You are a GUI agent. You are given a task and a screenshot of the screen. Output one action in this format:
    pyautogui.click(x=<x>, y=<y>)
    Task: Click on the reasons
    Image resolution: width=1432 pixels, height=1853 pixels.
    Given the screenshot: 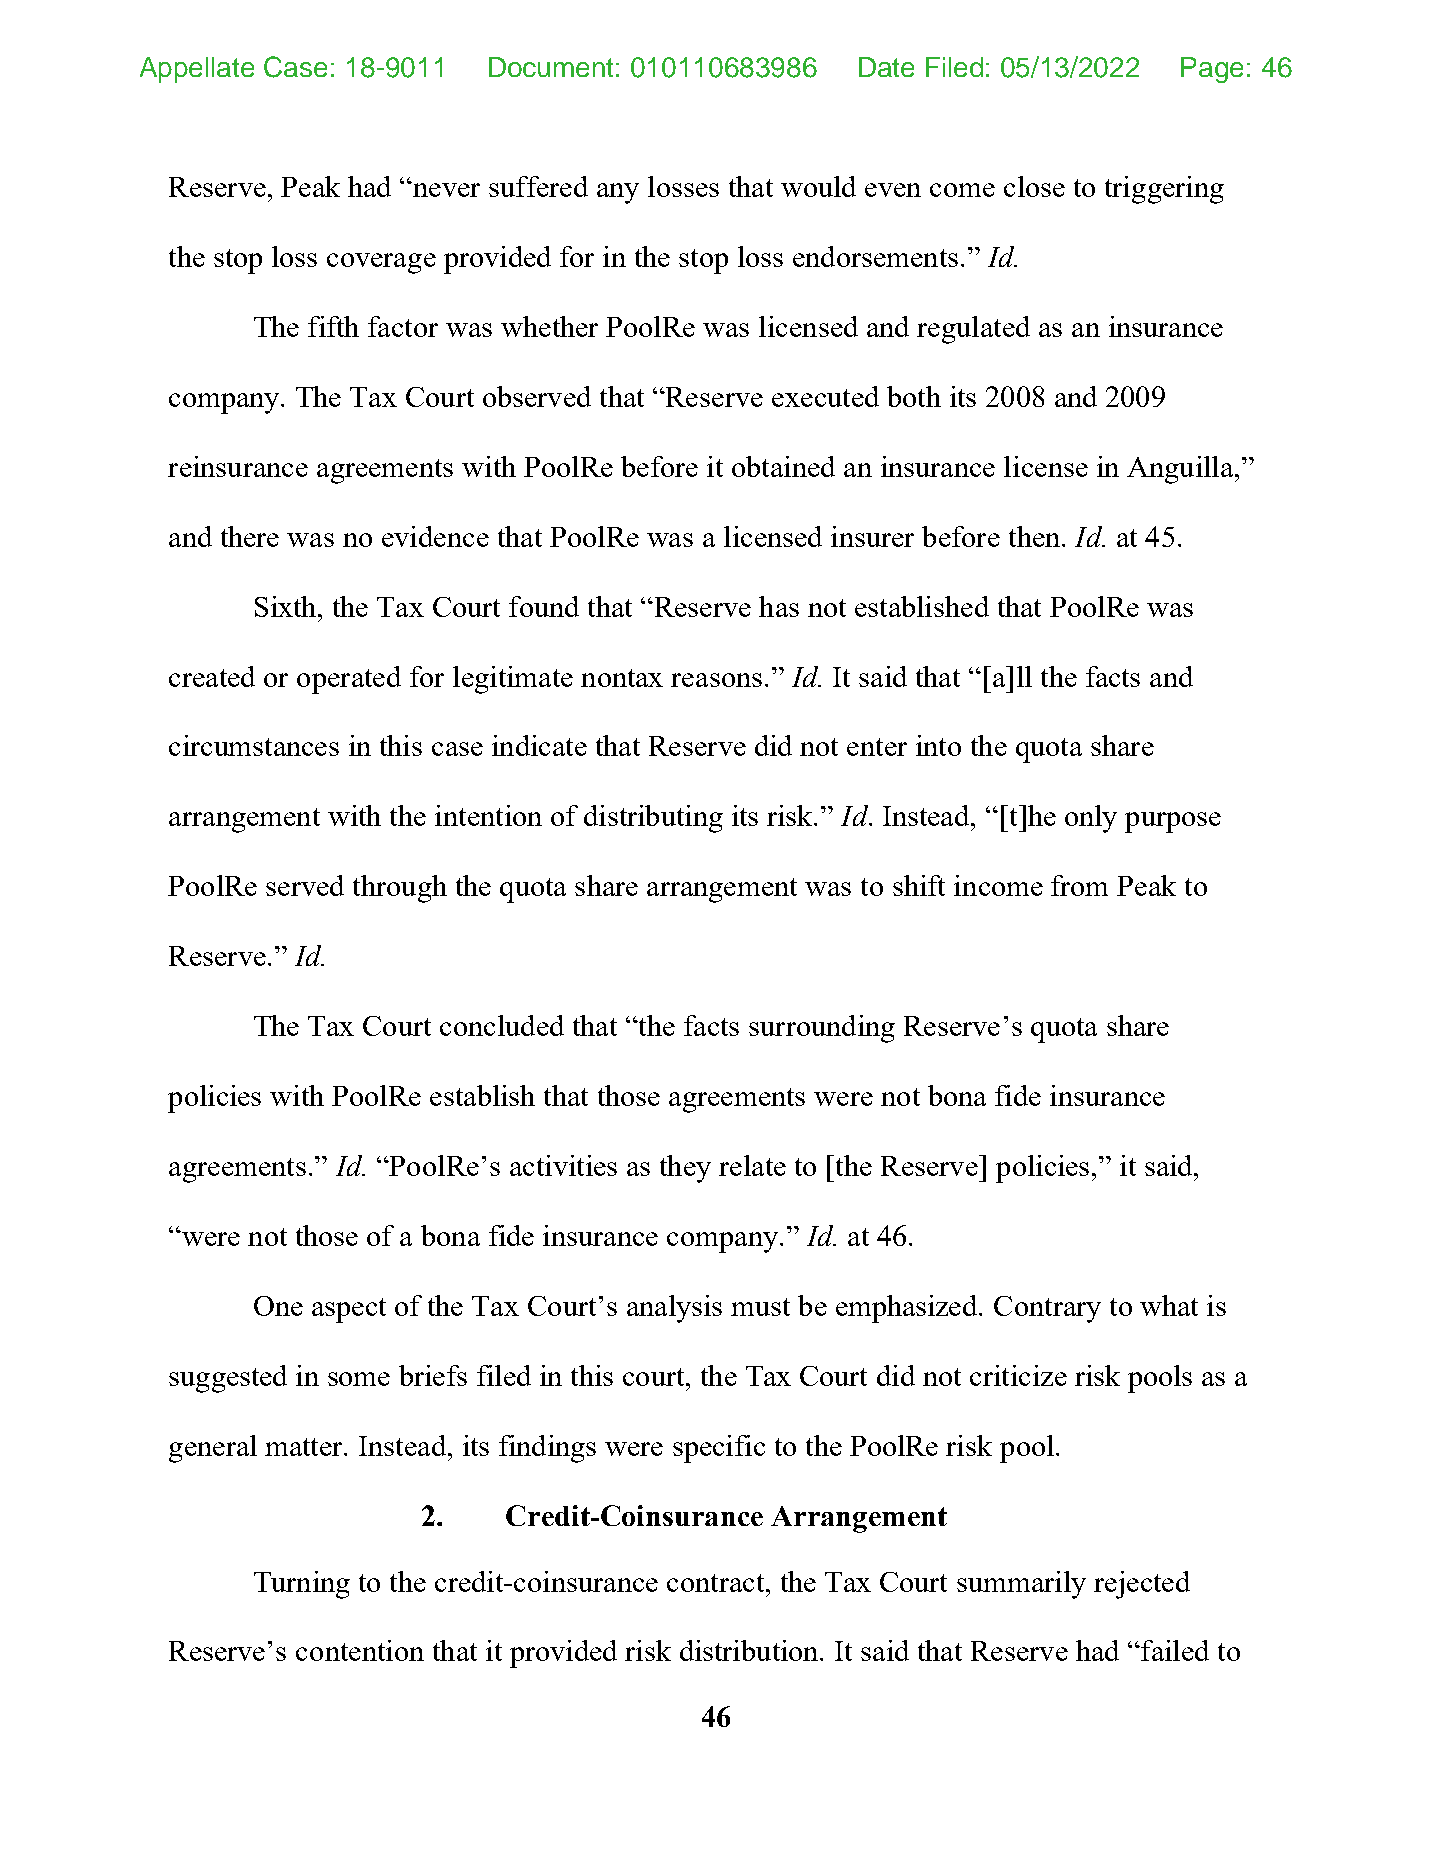 What is the action you would take?
    pyautogui.click(x=716, y=680)
